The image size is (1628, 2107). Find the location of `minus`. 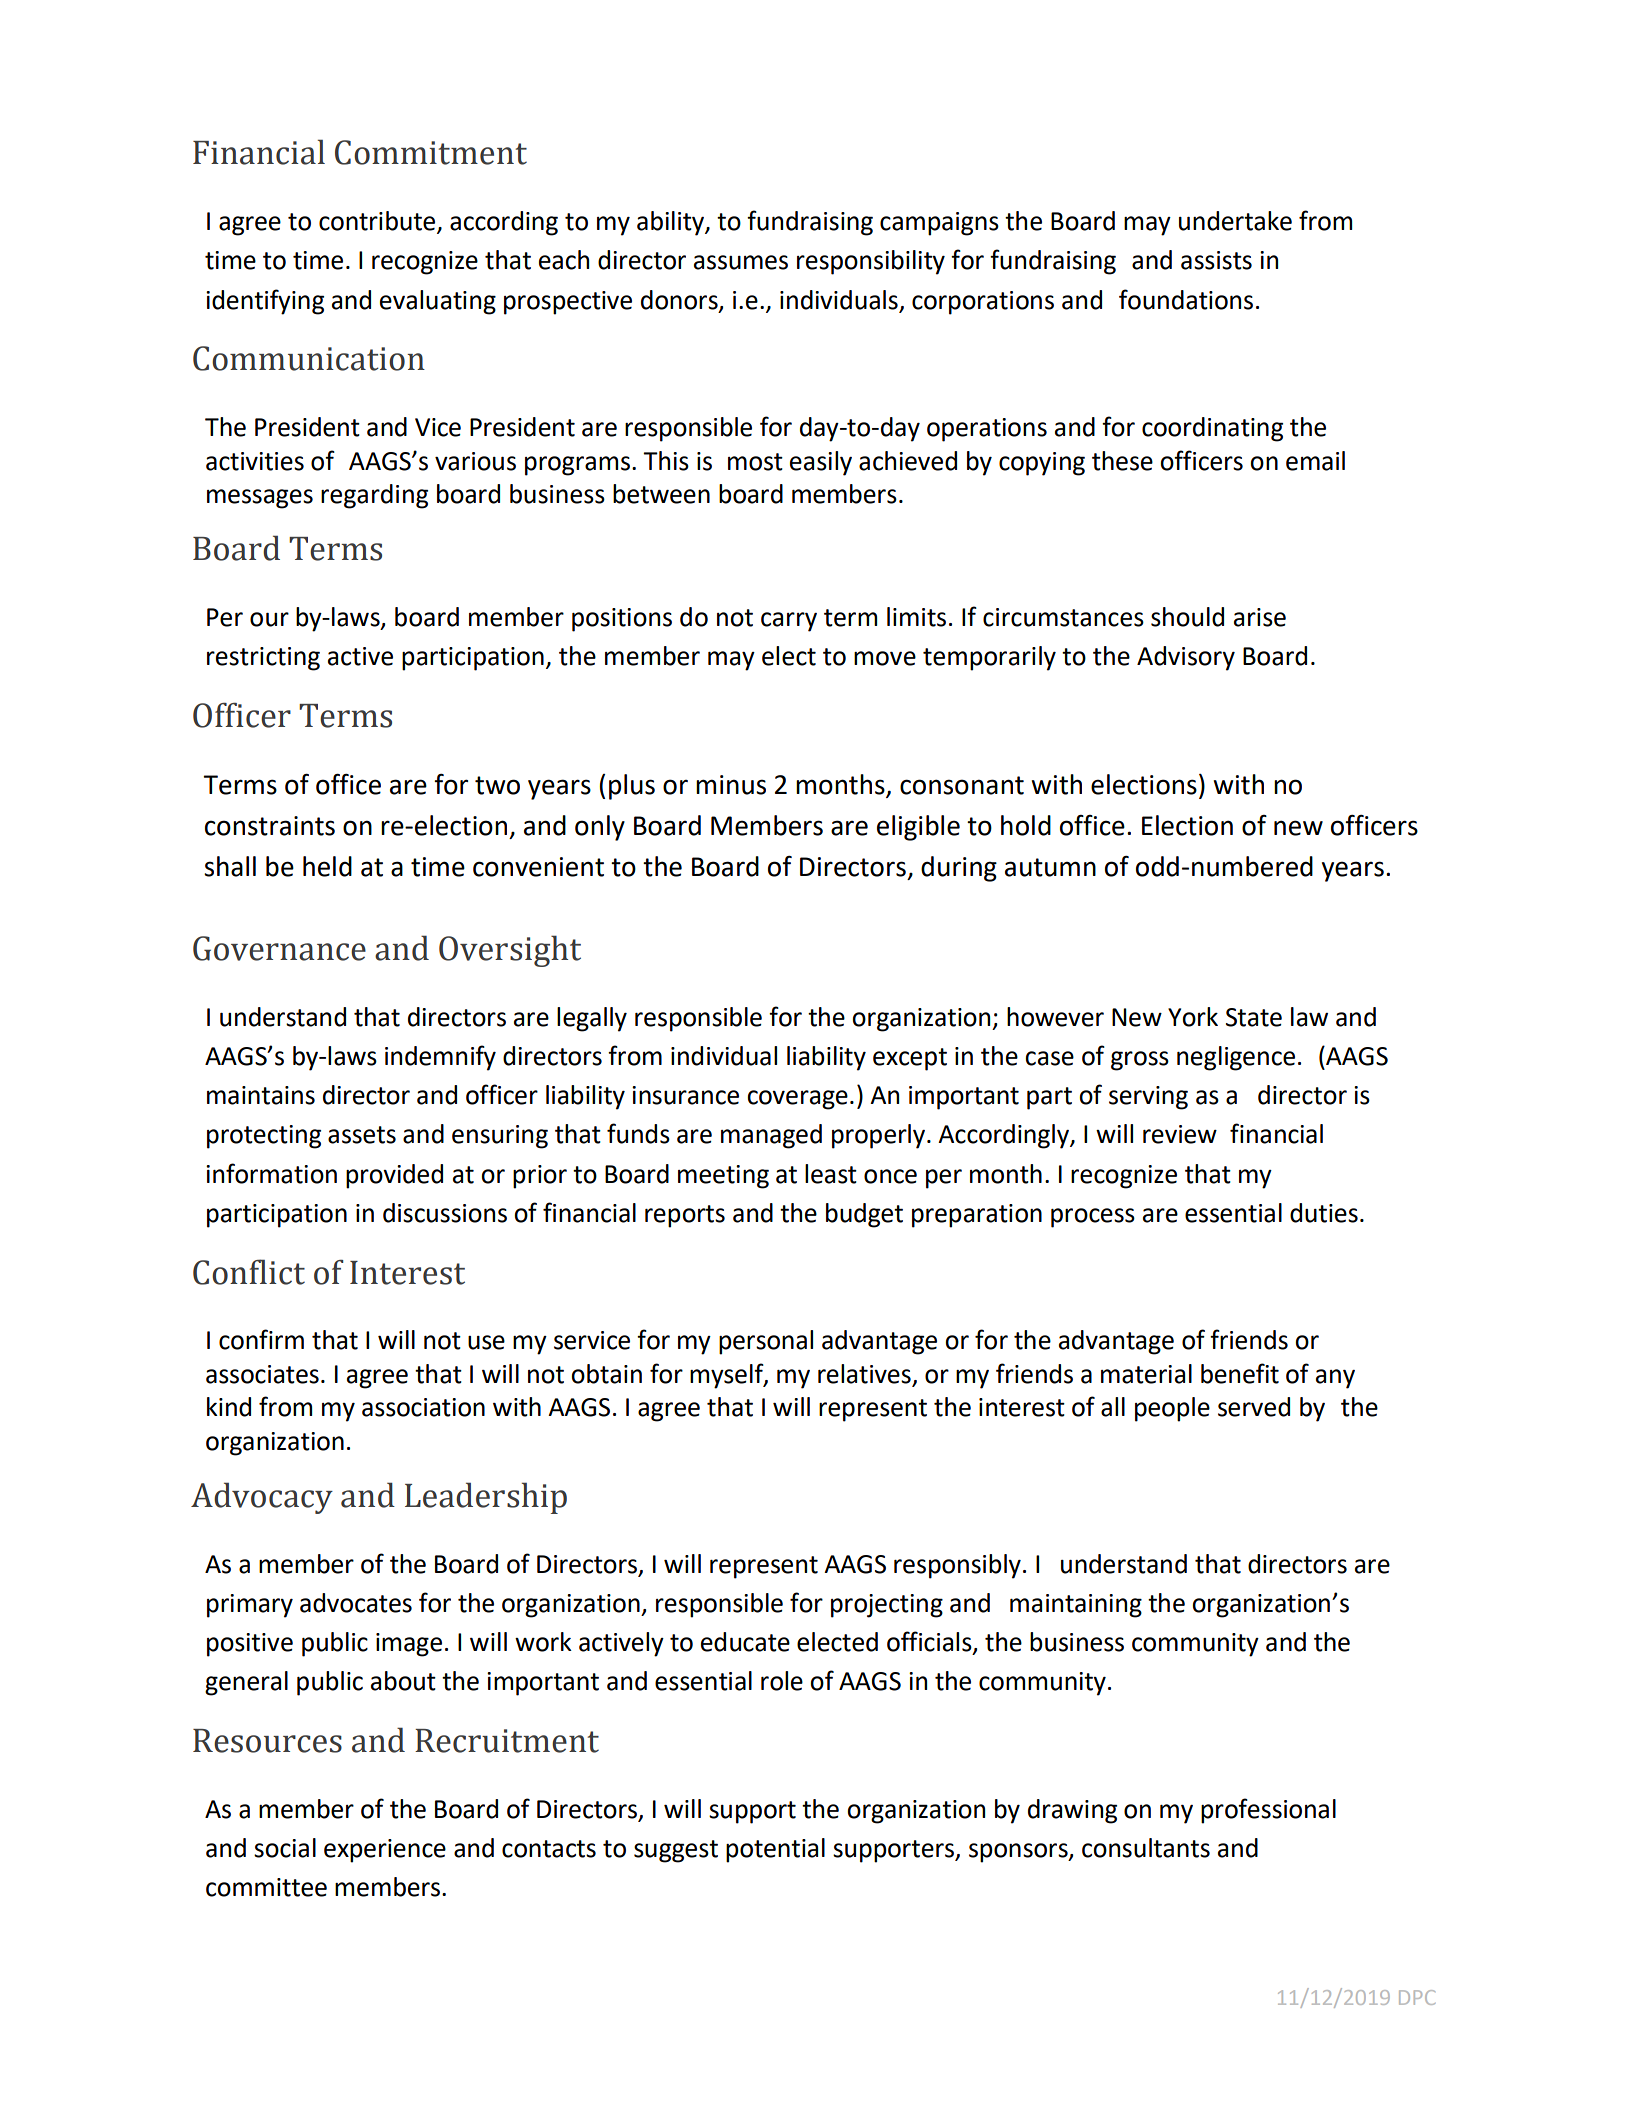

minus is located at coordinates (731, 785).
